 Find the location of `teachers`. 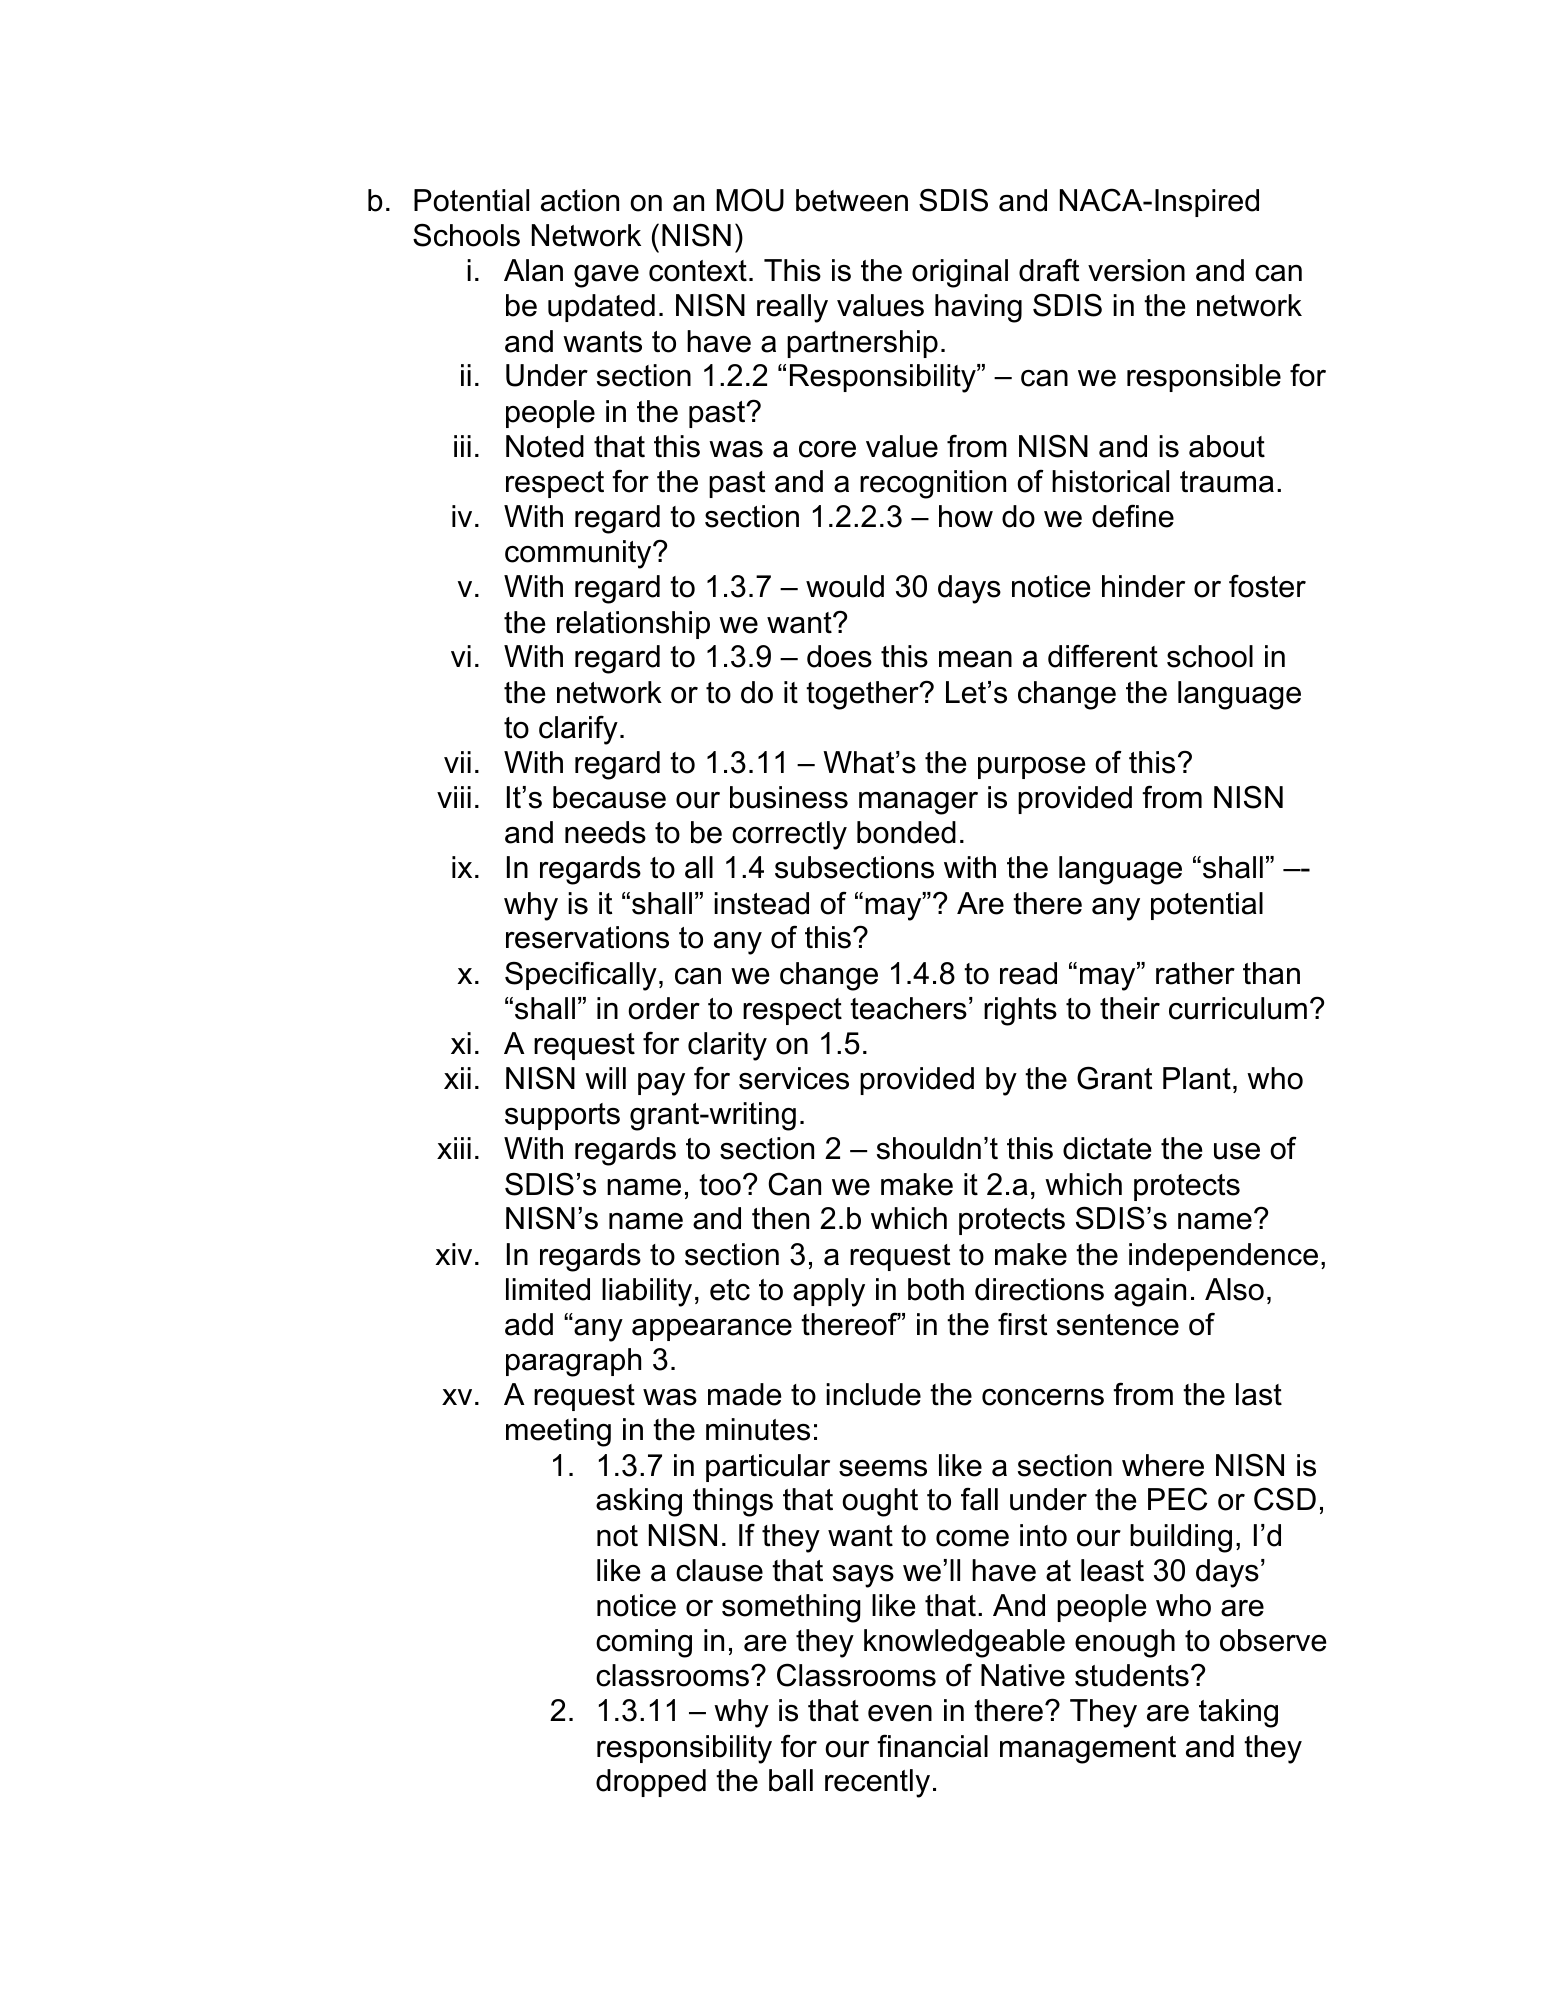

teachers is located at coordinates (908, 1008).
